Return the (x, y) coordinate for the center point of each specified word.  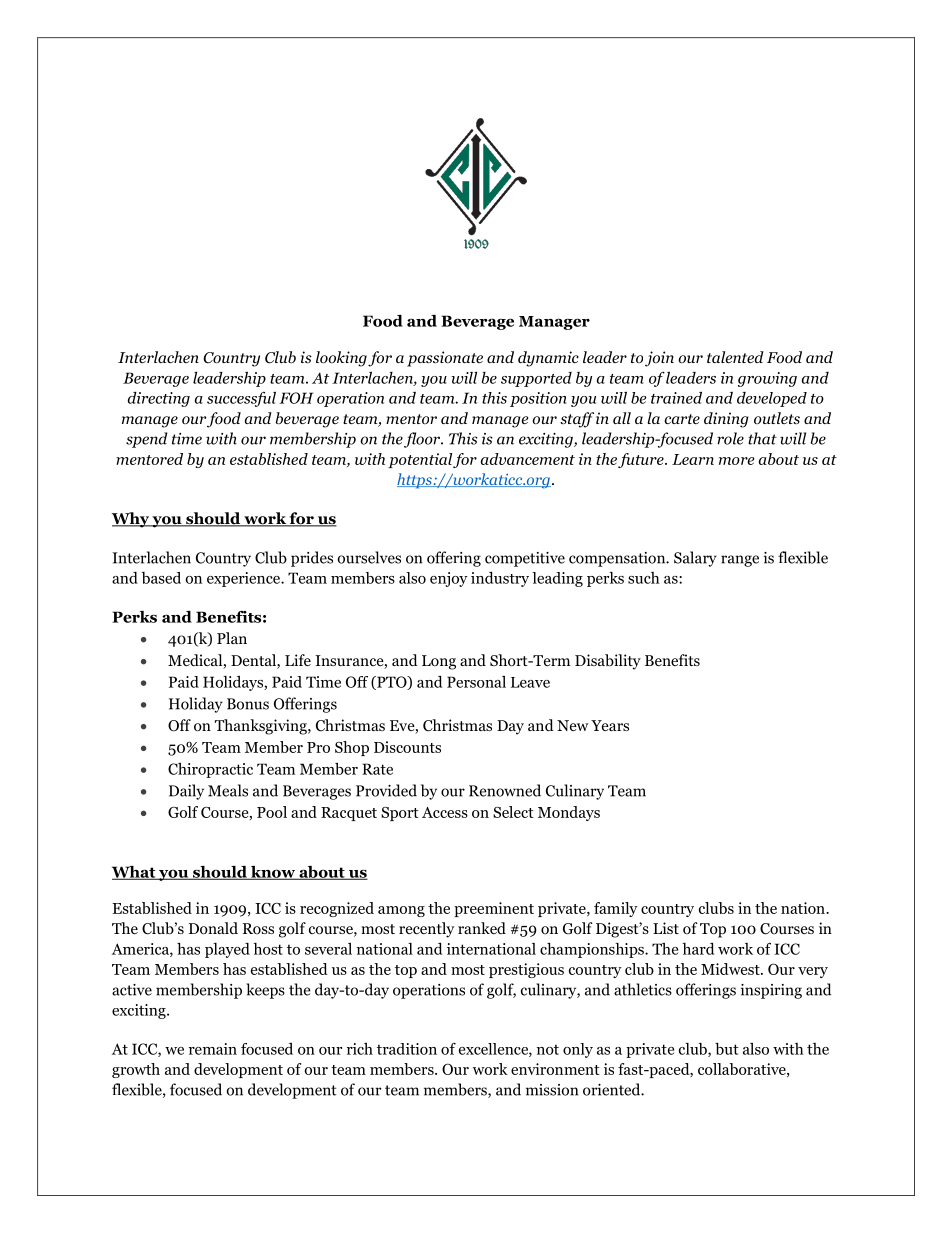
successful (241, 399)
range (740, 561)
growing (767, 379)
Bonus (248, 704)
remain (213, 1049)
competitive (525, 559)
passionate (445, 359)
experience (244, 579)
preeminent (494, 909)
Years (610, 725)
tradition (407, 1049)
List (666, 928)
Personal (476, 682)
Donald (213, 928)
